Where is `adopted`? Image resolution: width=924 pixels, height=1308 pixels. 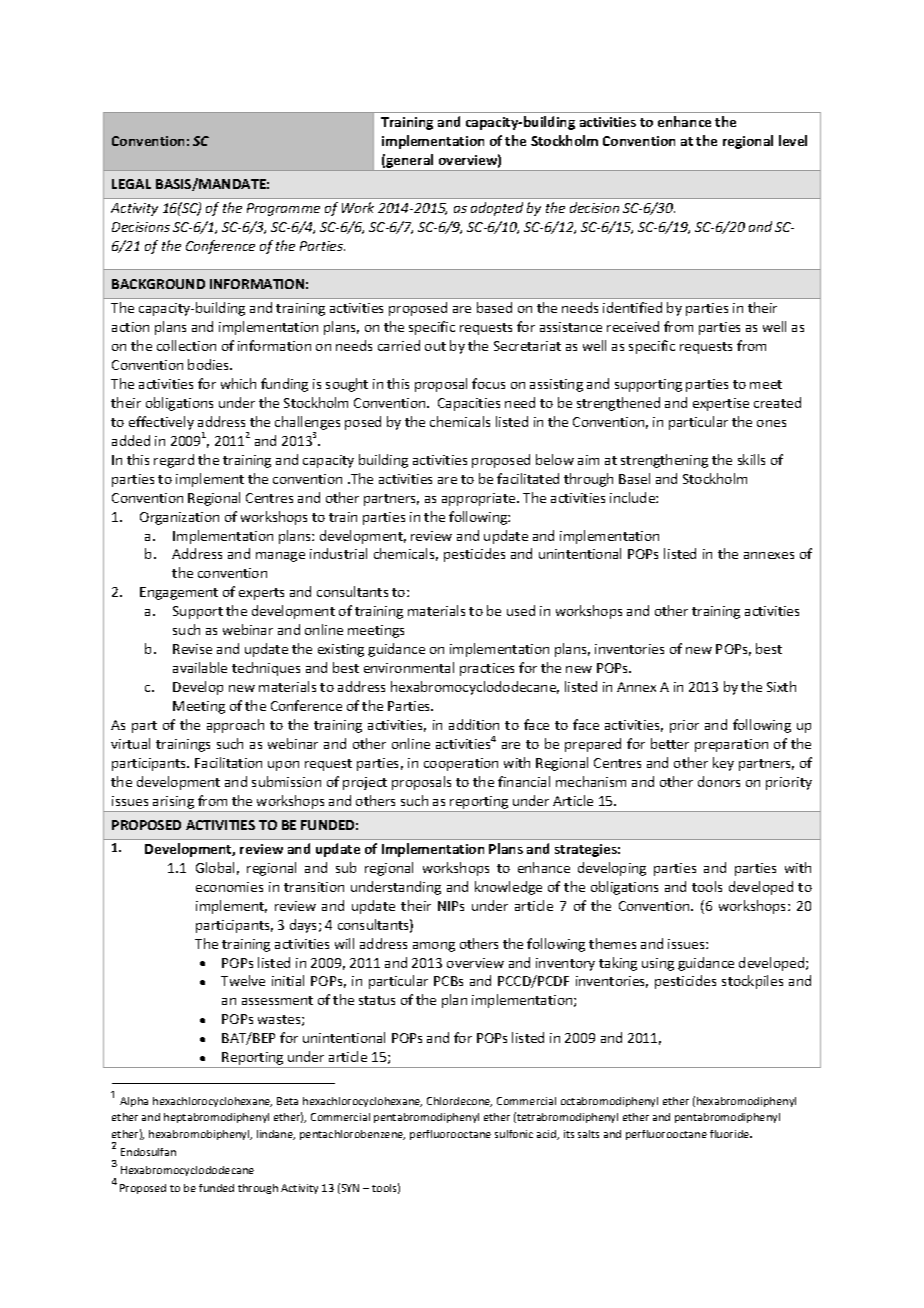 adopted is located at coordinates (497, 209).
